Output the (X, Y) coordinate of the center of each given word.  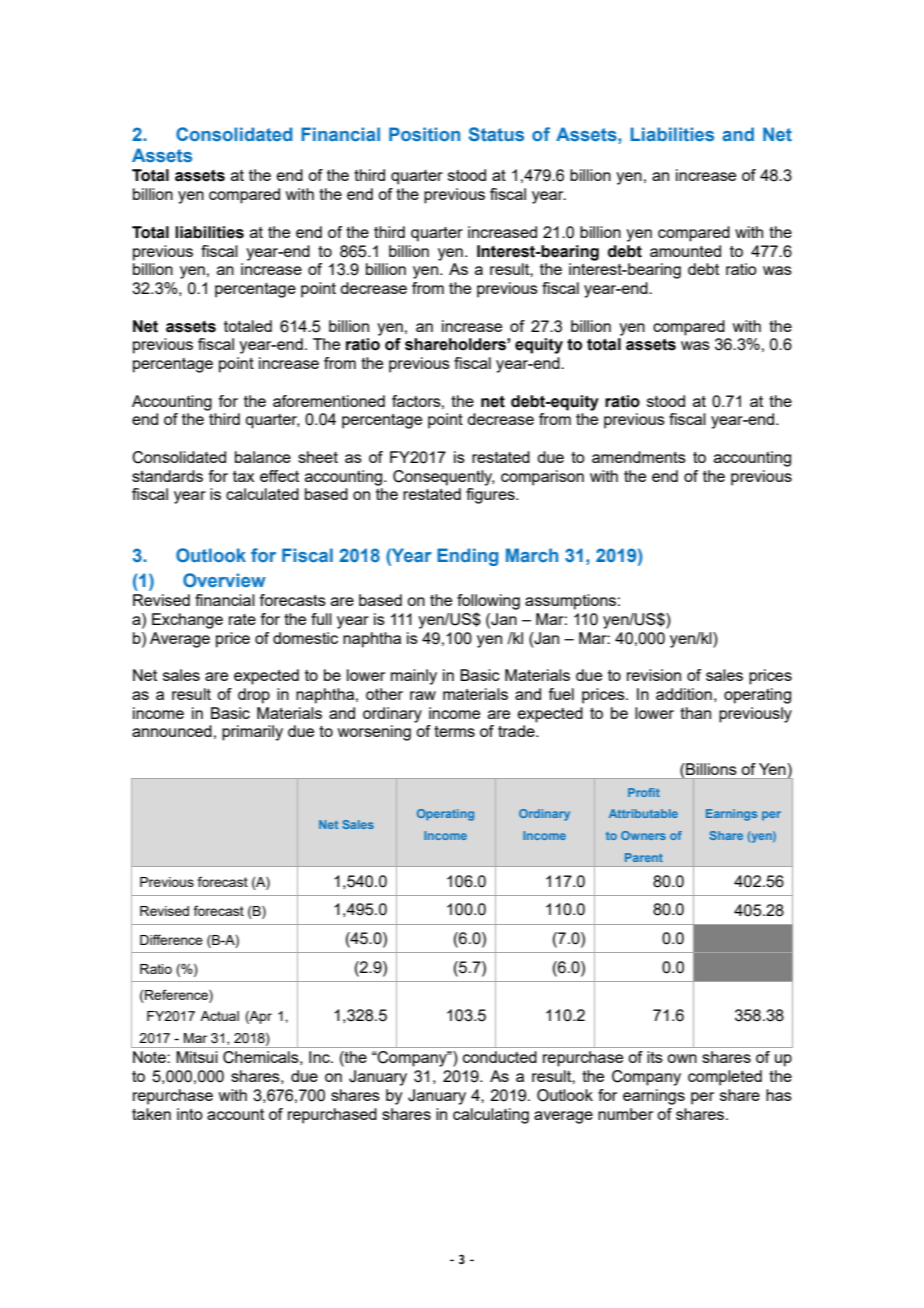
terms (454, 731)
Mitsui (197, 1057)
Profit (644, 792)
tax (243, 476)
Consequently (444, 478)
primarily (252, 733)
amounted (685, 251)
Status (496, 134)
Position (424, 134)
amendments (639, 457)
